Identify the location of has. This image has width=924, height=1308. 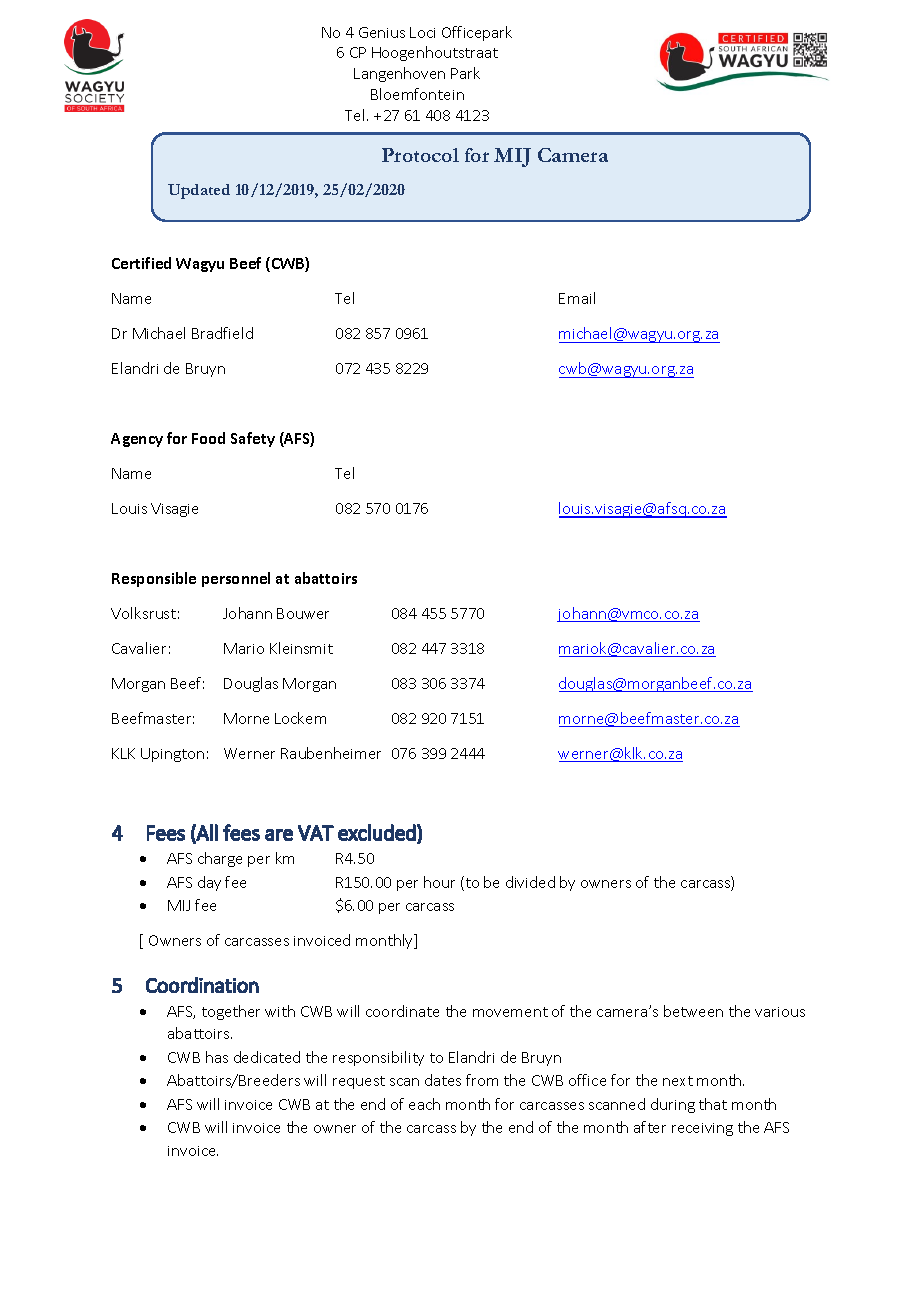
(217, 1057).
